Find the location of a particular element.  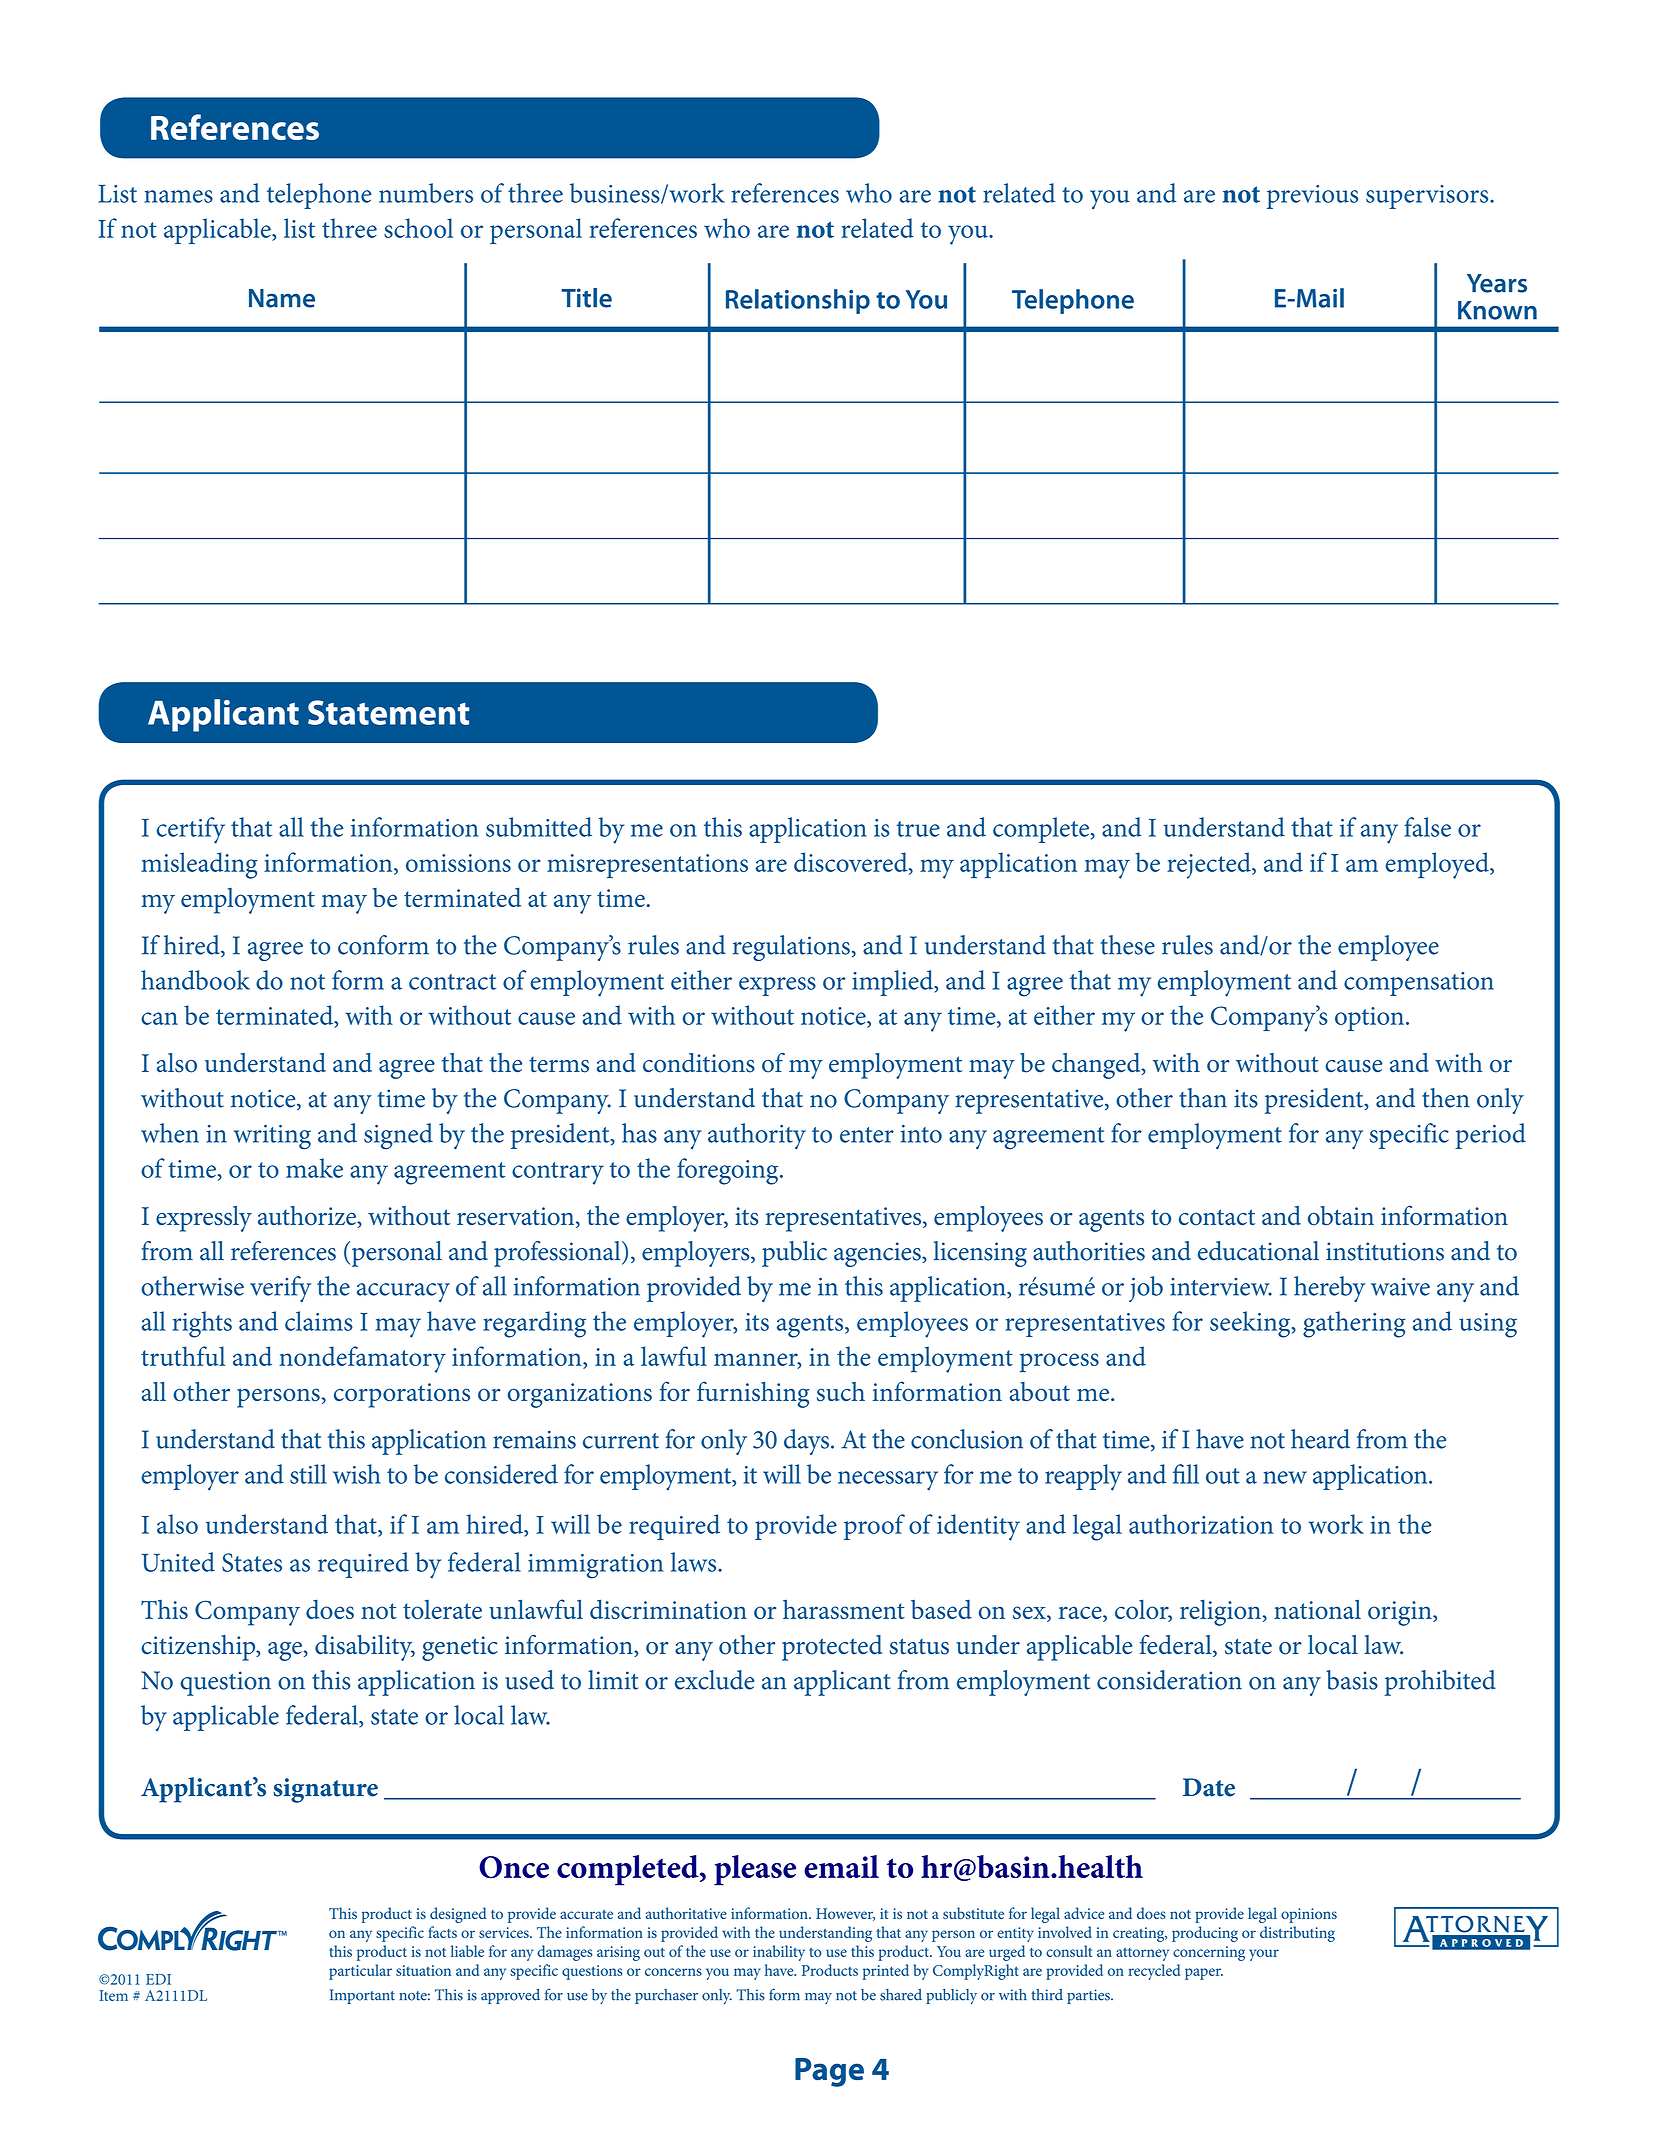

discovered is located at coordinates (852, 863).
